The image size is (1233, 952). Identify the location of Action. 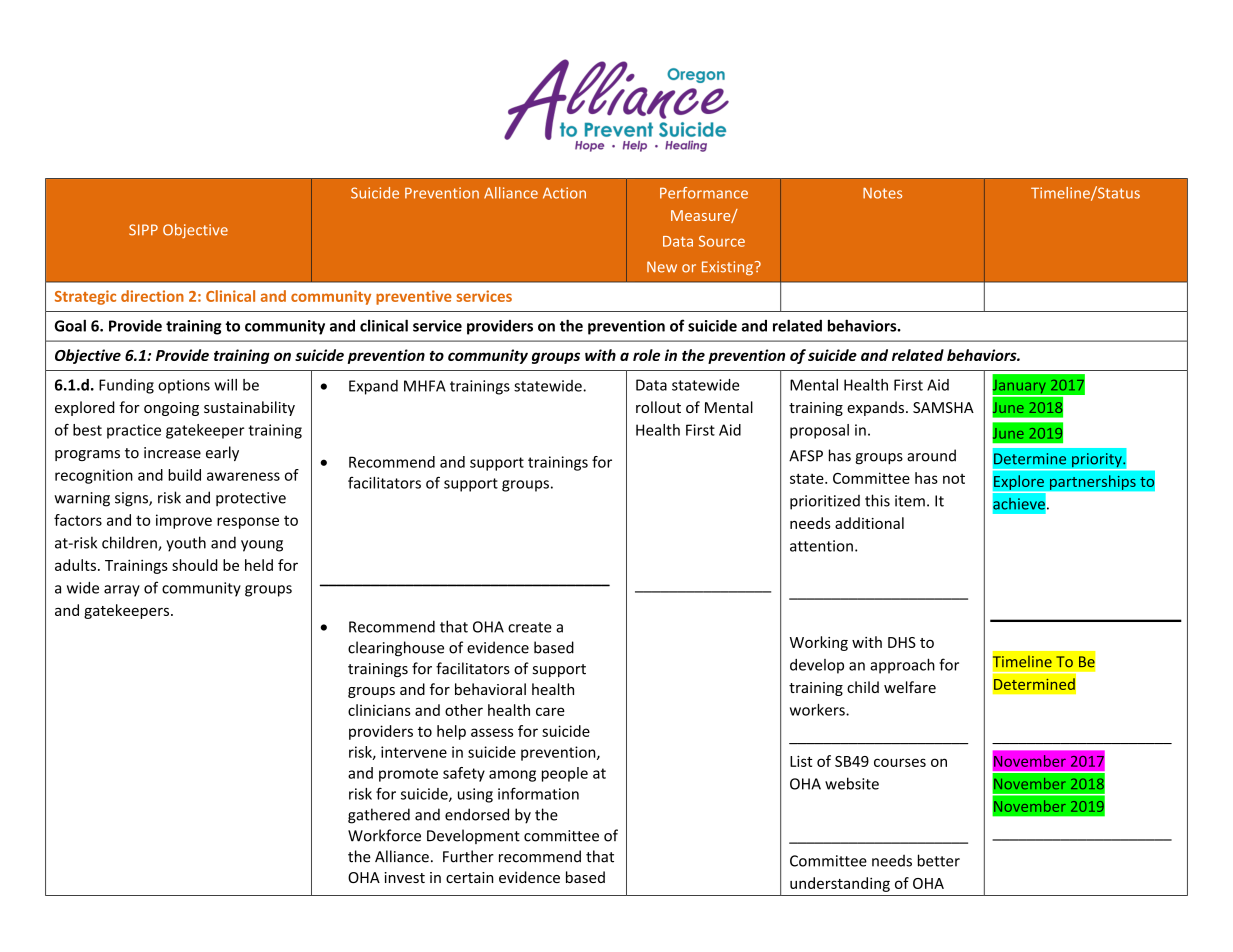
(564, 193).
